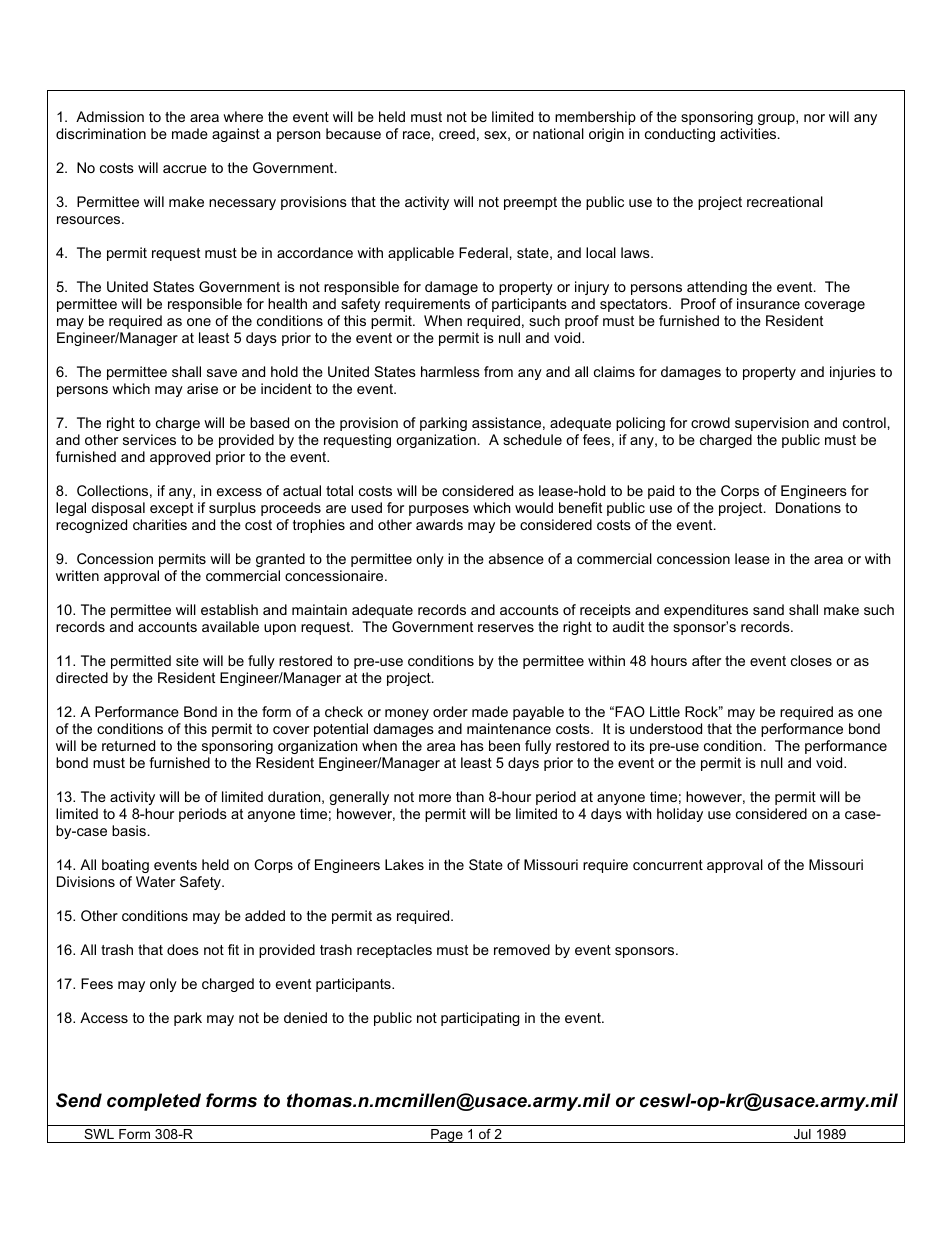 The width and height of the image is (952, 1233). Describe the element at coordinates (470, 796) in the image. I see `than` at that location.
